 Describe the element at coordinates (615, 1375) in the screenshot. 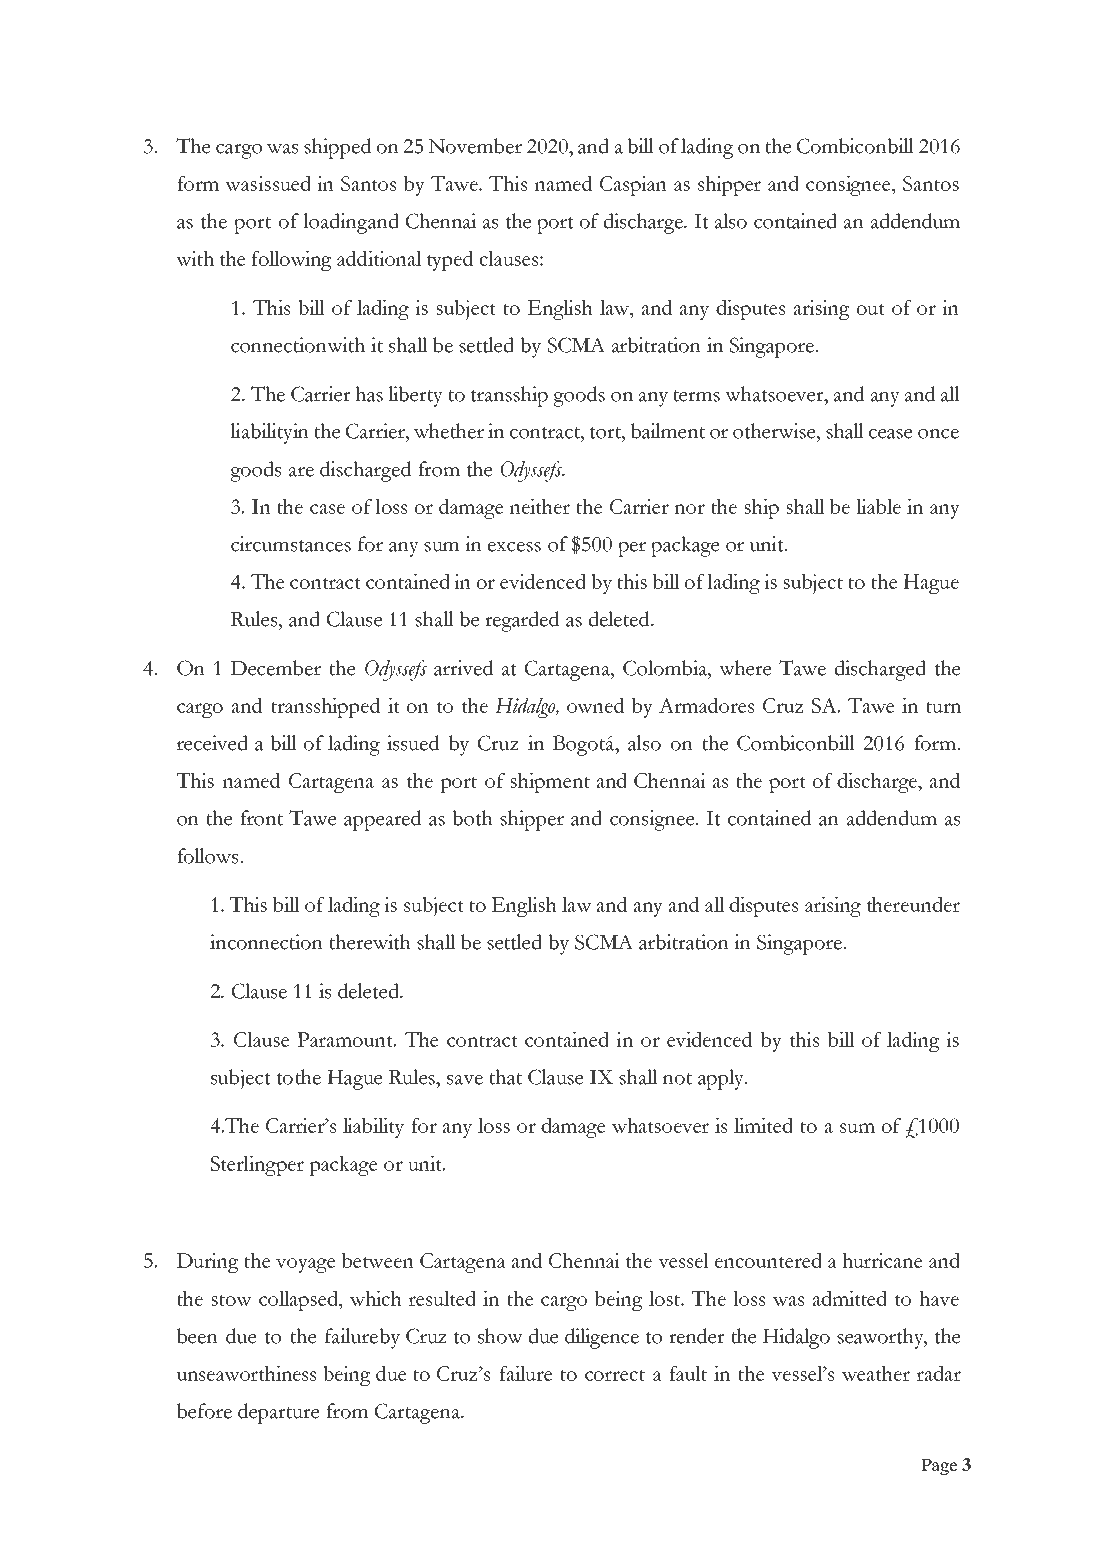

I see `correct` at that location.
